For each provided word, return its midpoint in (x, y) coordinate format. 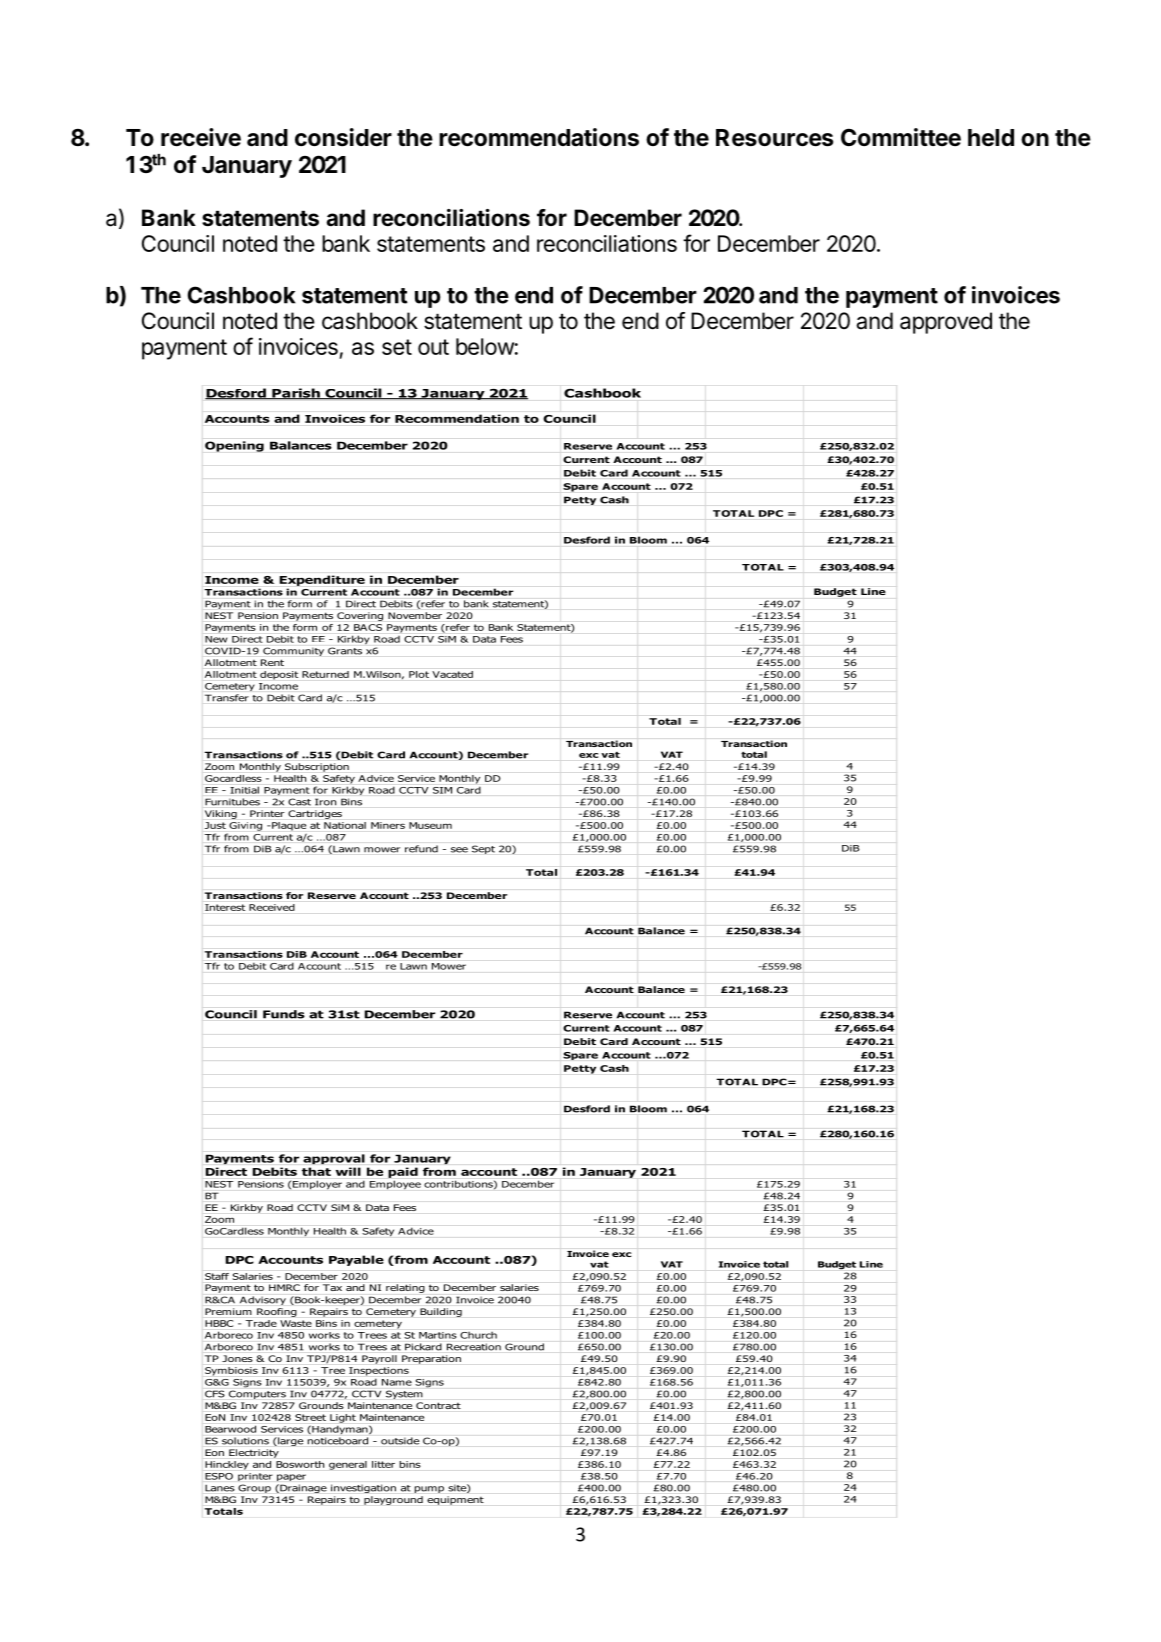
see (459, 850)
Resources (774, 138)
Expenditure (322, 580)
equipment (455, 1500)
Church (478, 1335)
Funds (284, 1014)
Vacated (452, 674)
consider (343, 137)
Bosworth (300, 1464)
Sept (483, 849)
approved (946, 323)
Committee (901, 137)
